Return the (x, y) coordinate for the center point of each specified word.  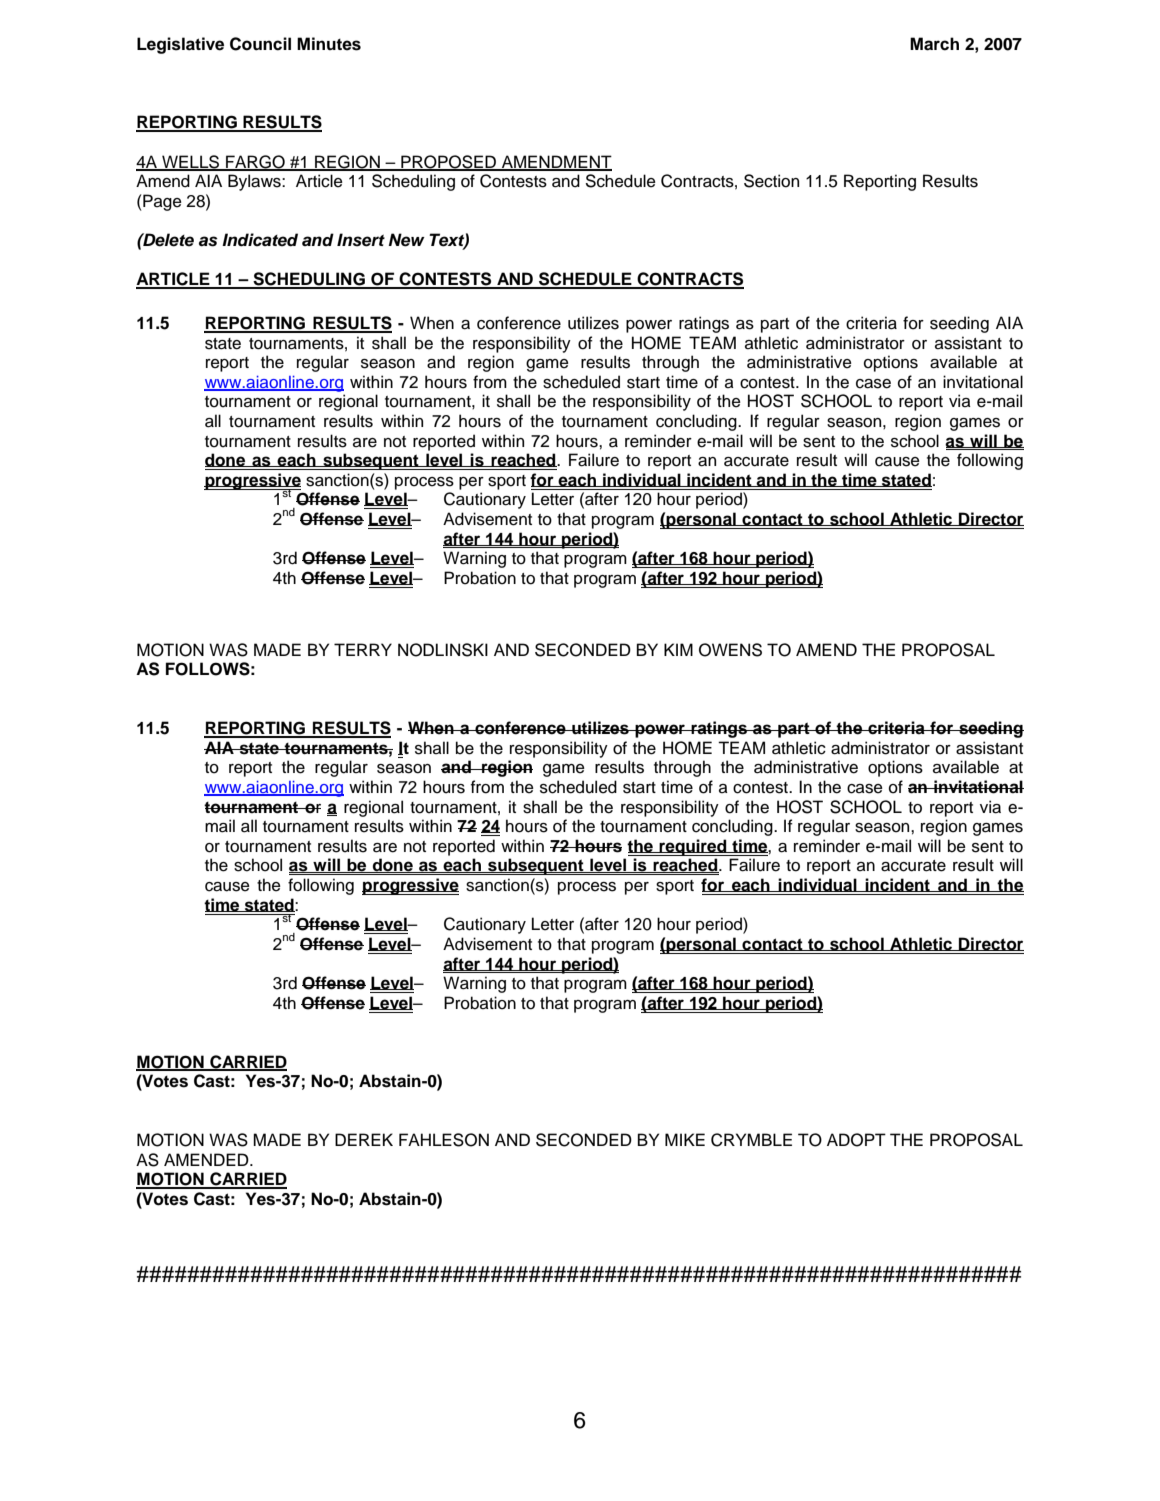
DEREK (364, 1139)
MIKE (685, 1139)
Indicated (260, 240)
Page (161, 202)
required (693, 847)
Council (260, 44)
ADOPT (856, 1140)
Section (771, 181)
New (407, 240)
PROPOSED (449, 162)
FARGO (255, 162)
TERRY (363, 649)
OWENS (730, 650)
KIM (678, 649)
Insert (361, 240)
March (934, 44)
